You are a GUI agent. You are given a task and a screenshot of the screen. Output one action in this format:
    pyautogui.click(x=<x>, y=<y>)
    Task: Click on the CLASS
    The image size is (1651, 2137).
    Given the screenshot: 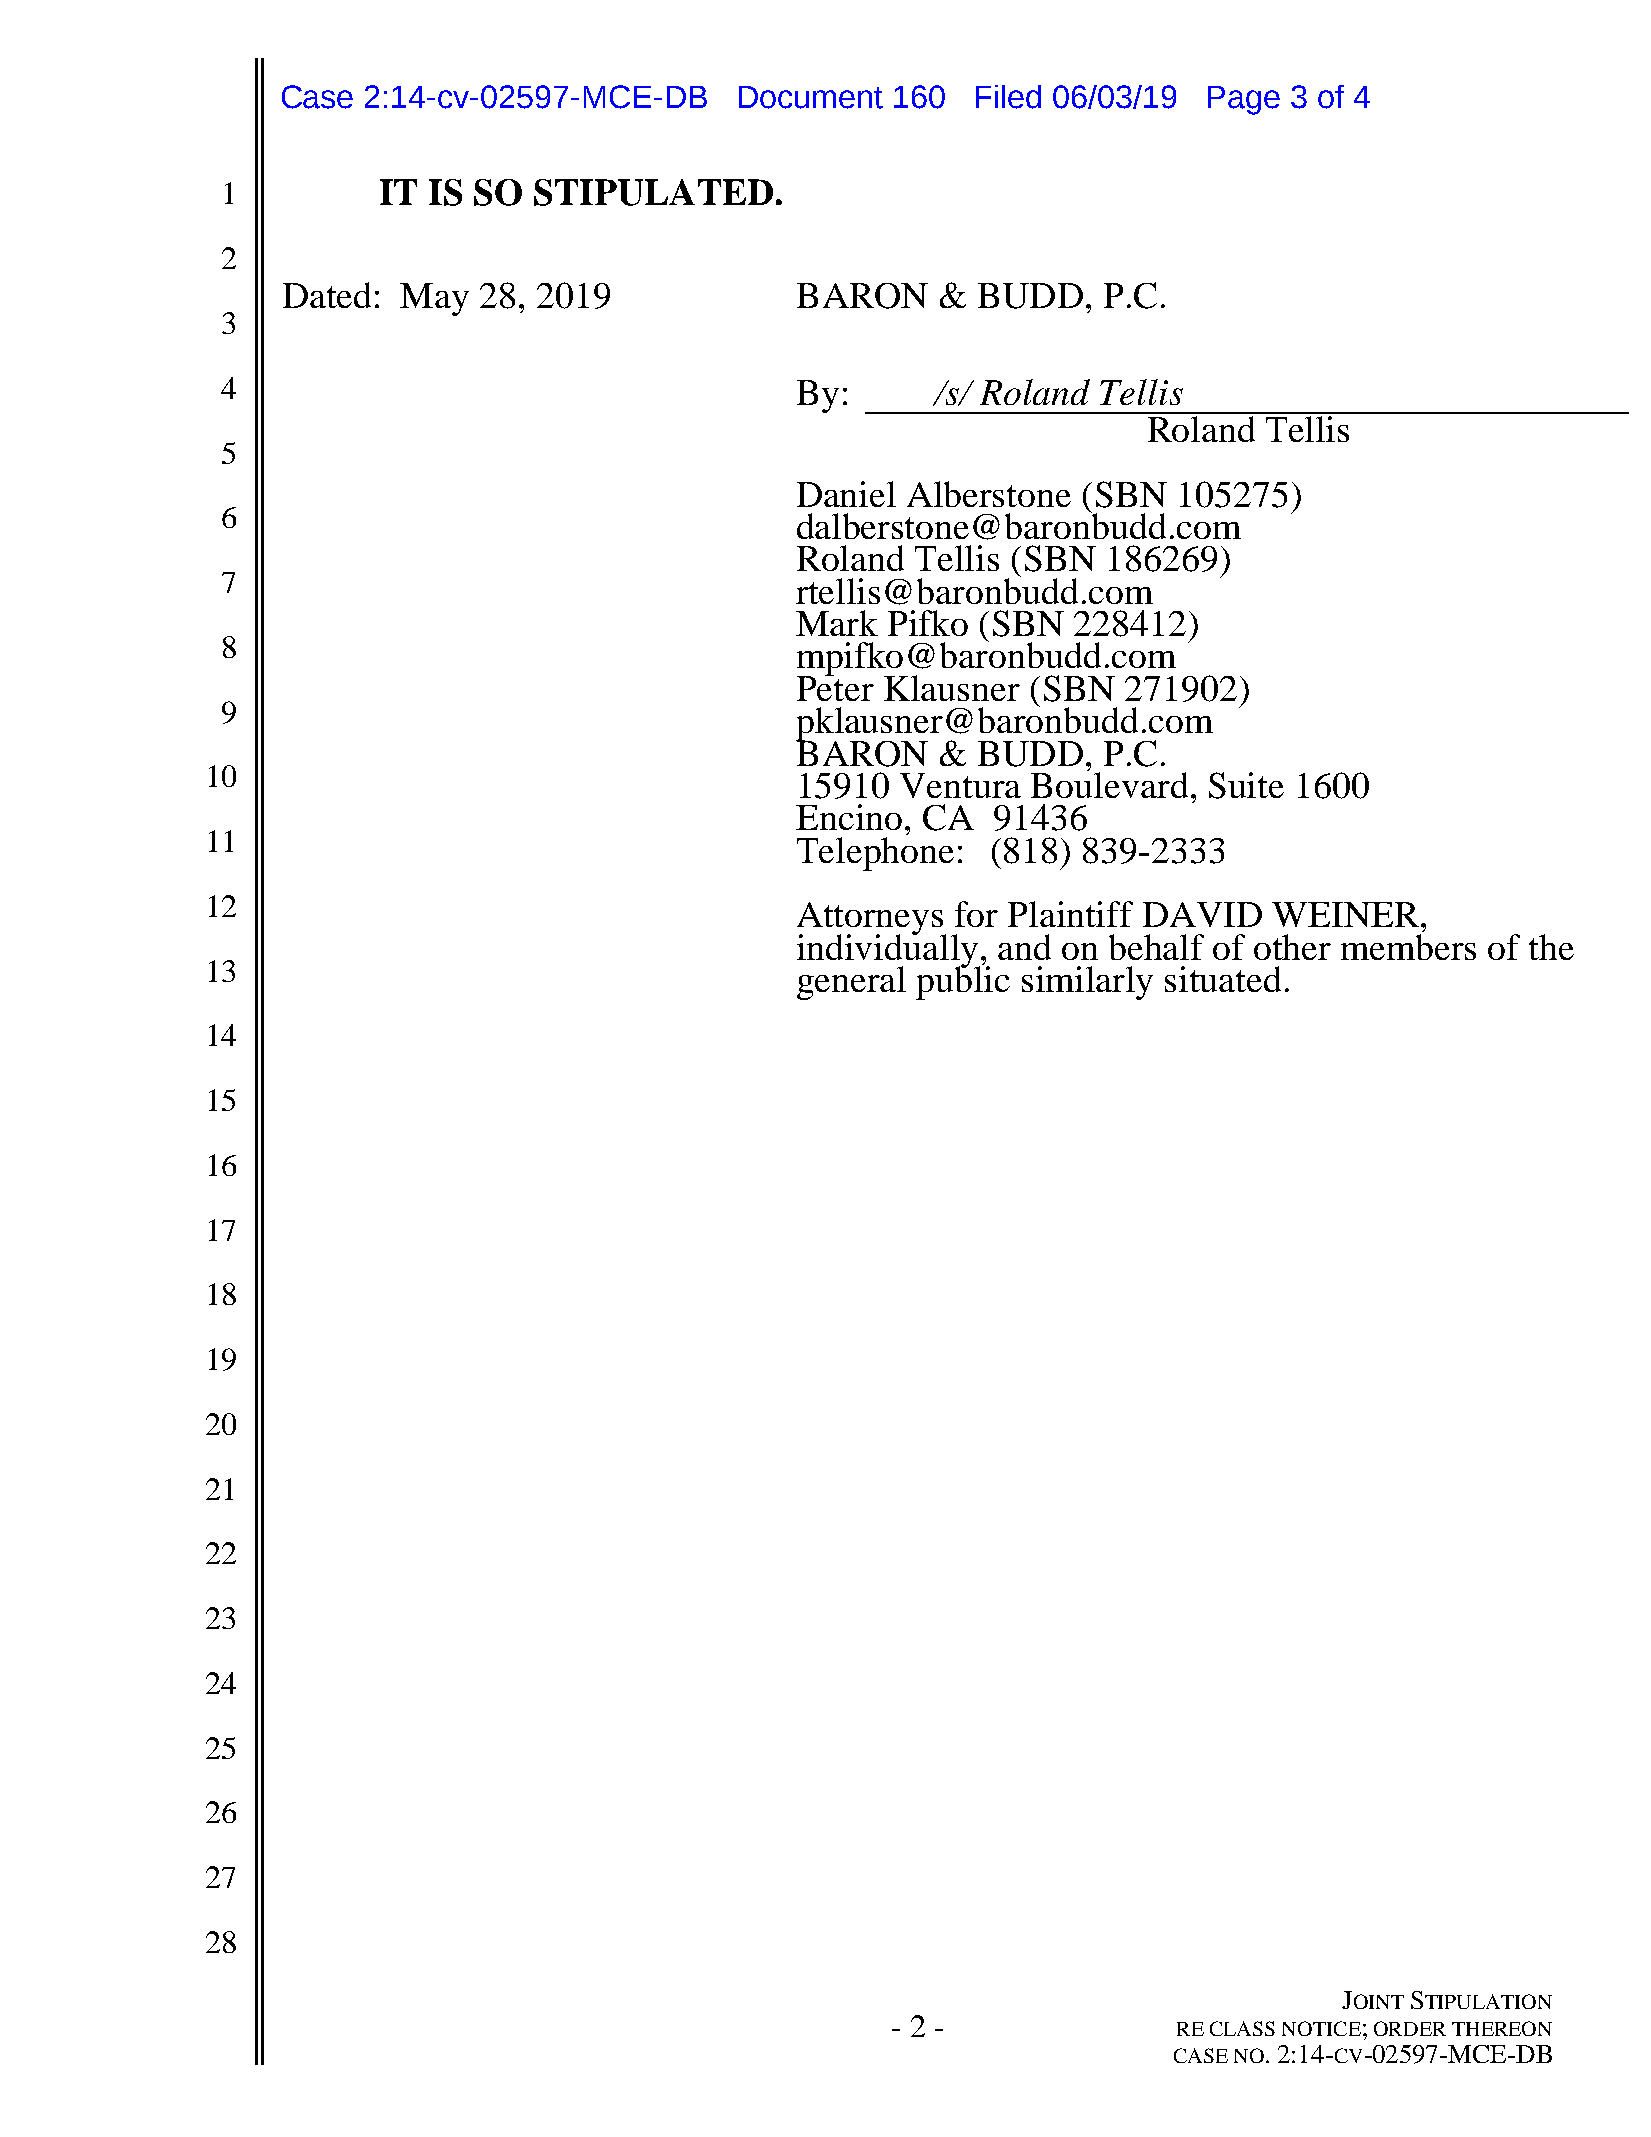 What is the action you would take?
    pyautogui.click(x=1242, y=2028)
